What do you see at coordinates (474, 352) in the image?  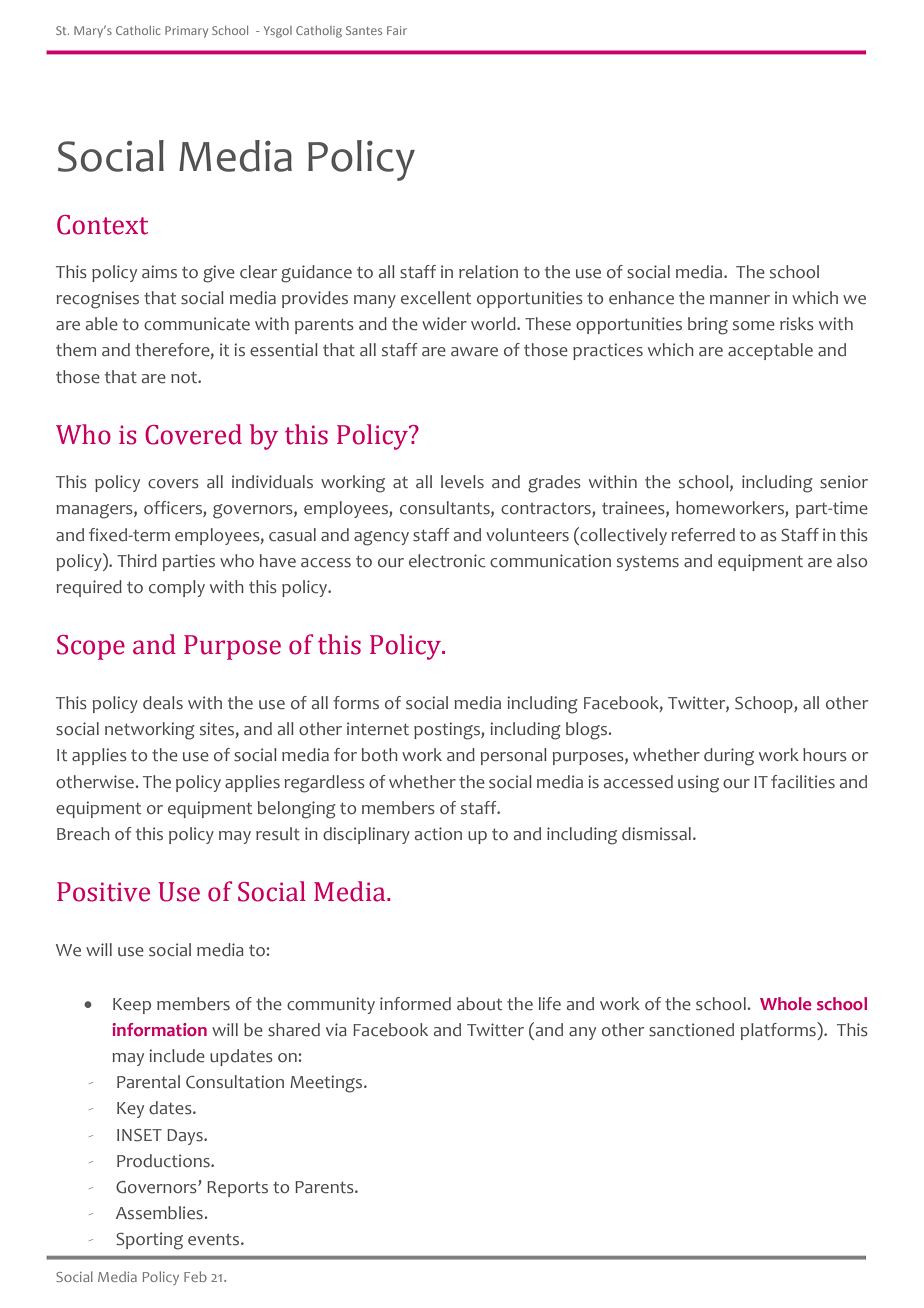 I see `aware` at bounding box center [474, 352].
